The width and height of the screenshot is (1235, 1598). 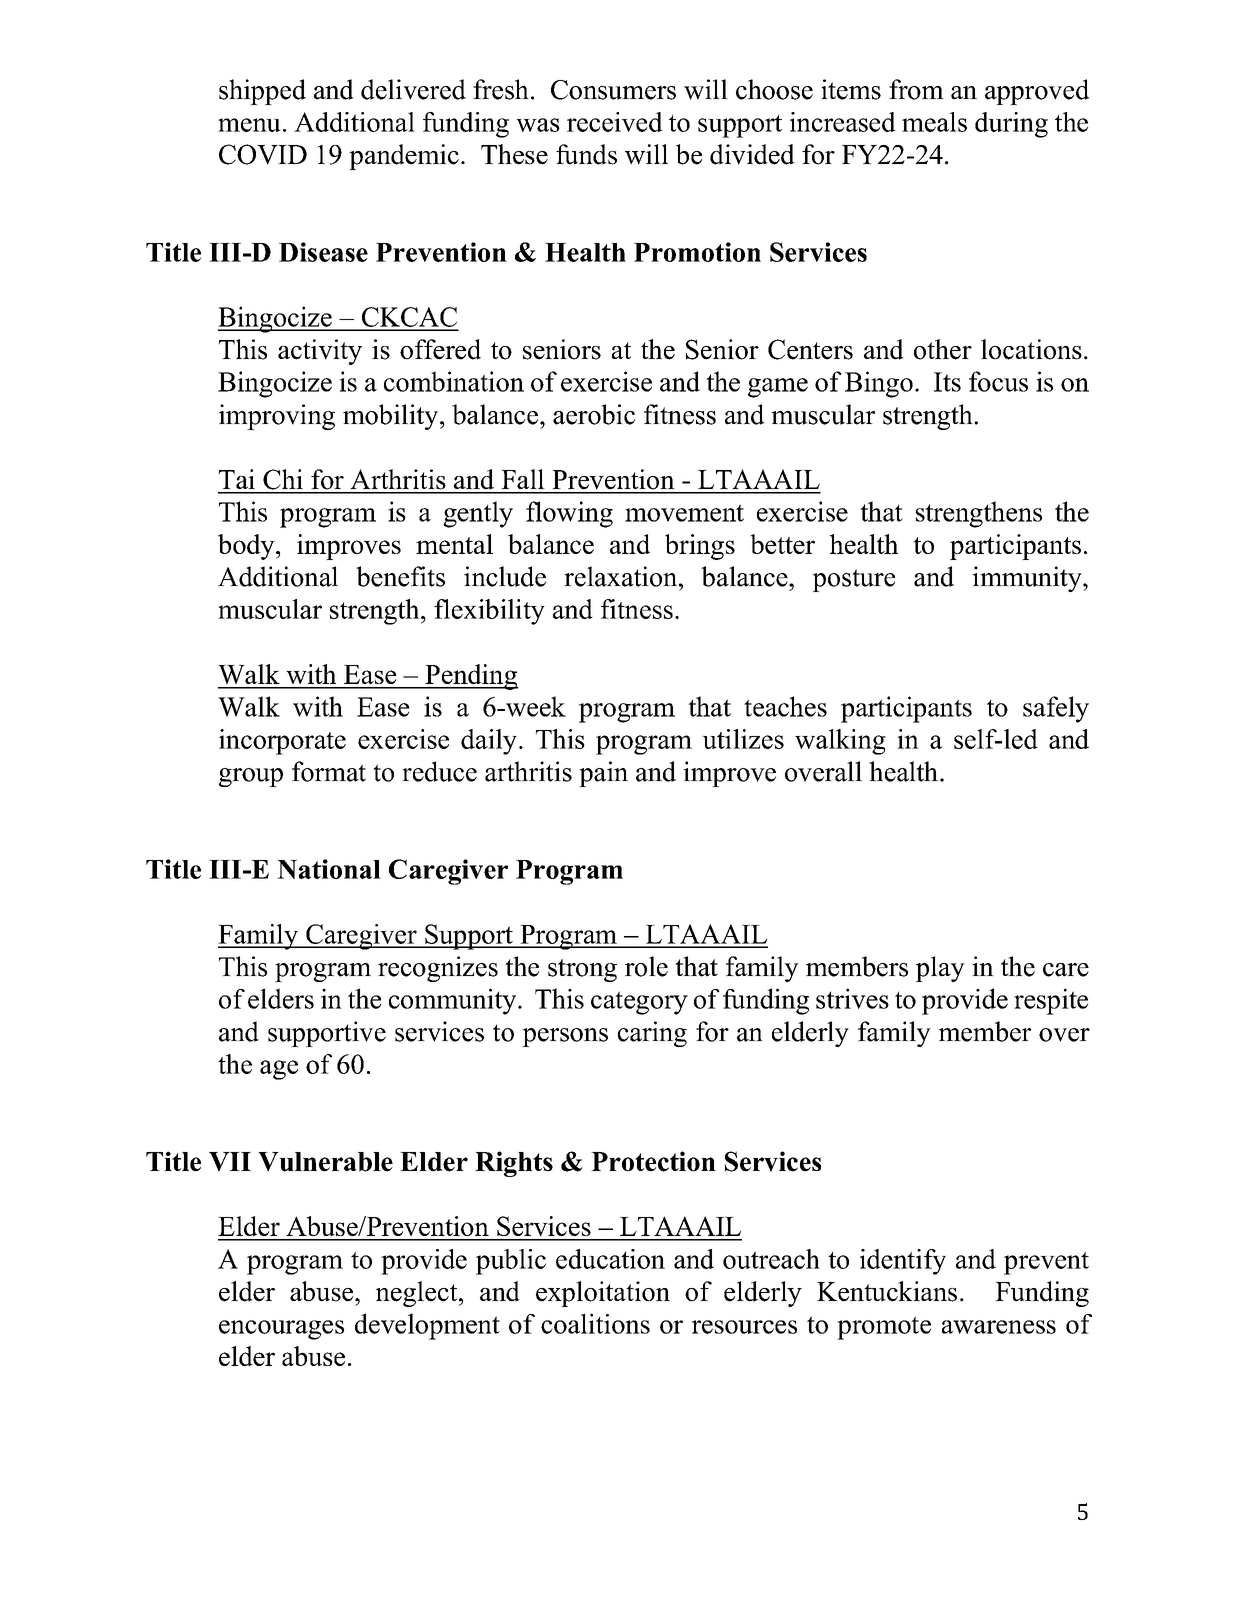 What do you see at coordinates (400, 576) in the screenshot?
I see `benefits` at bounding box center [400, 576].
